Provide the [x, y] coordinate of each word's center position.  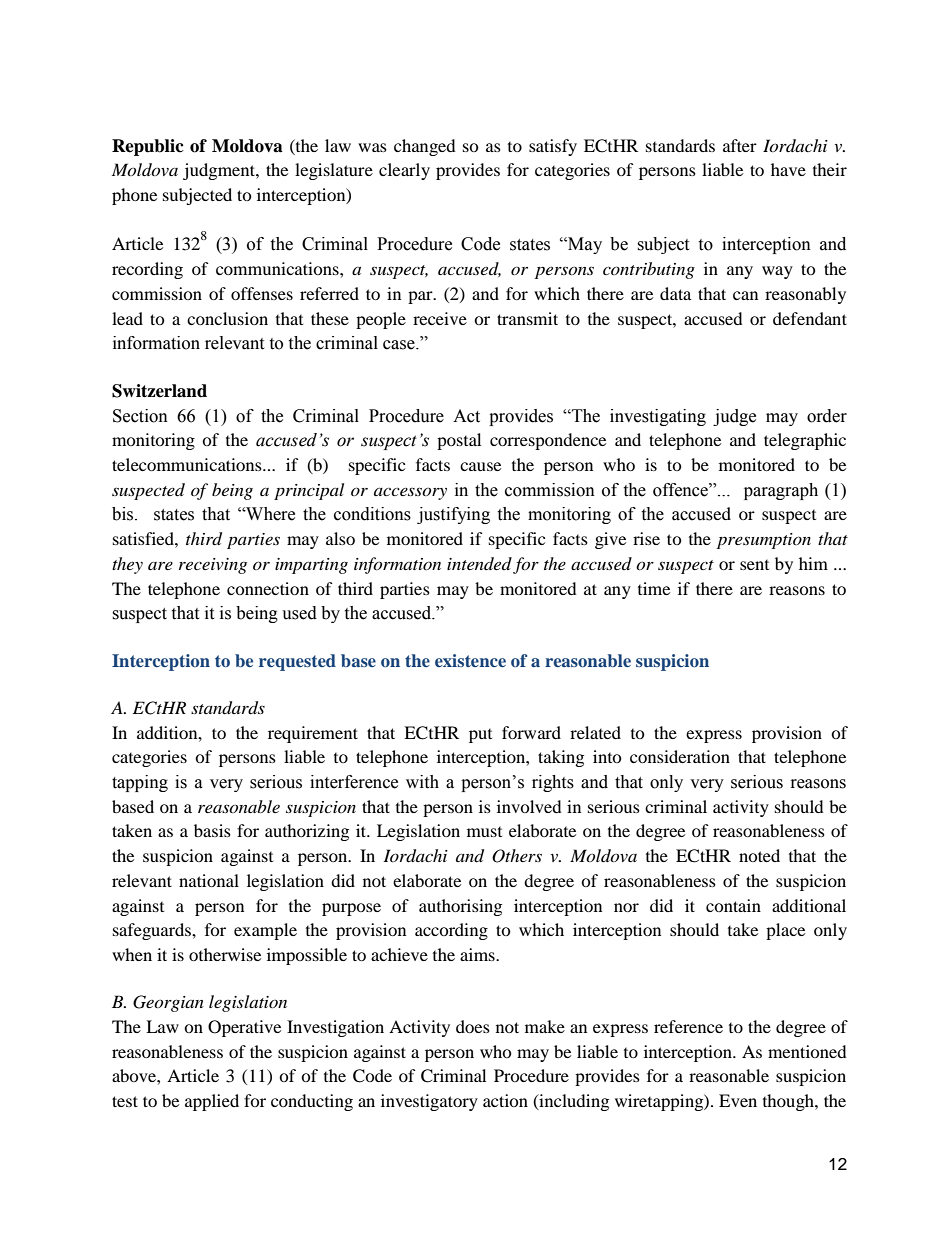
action [505, 1100]
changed [425, 147]
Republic [148, 147]
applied [212, 1102]
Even [738, 1100]
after [740, 145]
